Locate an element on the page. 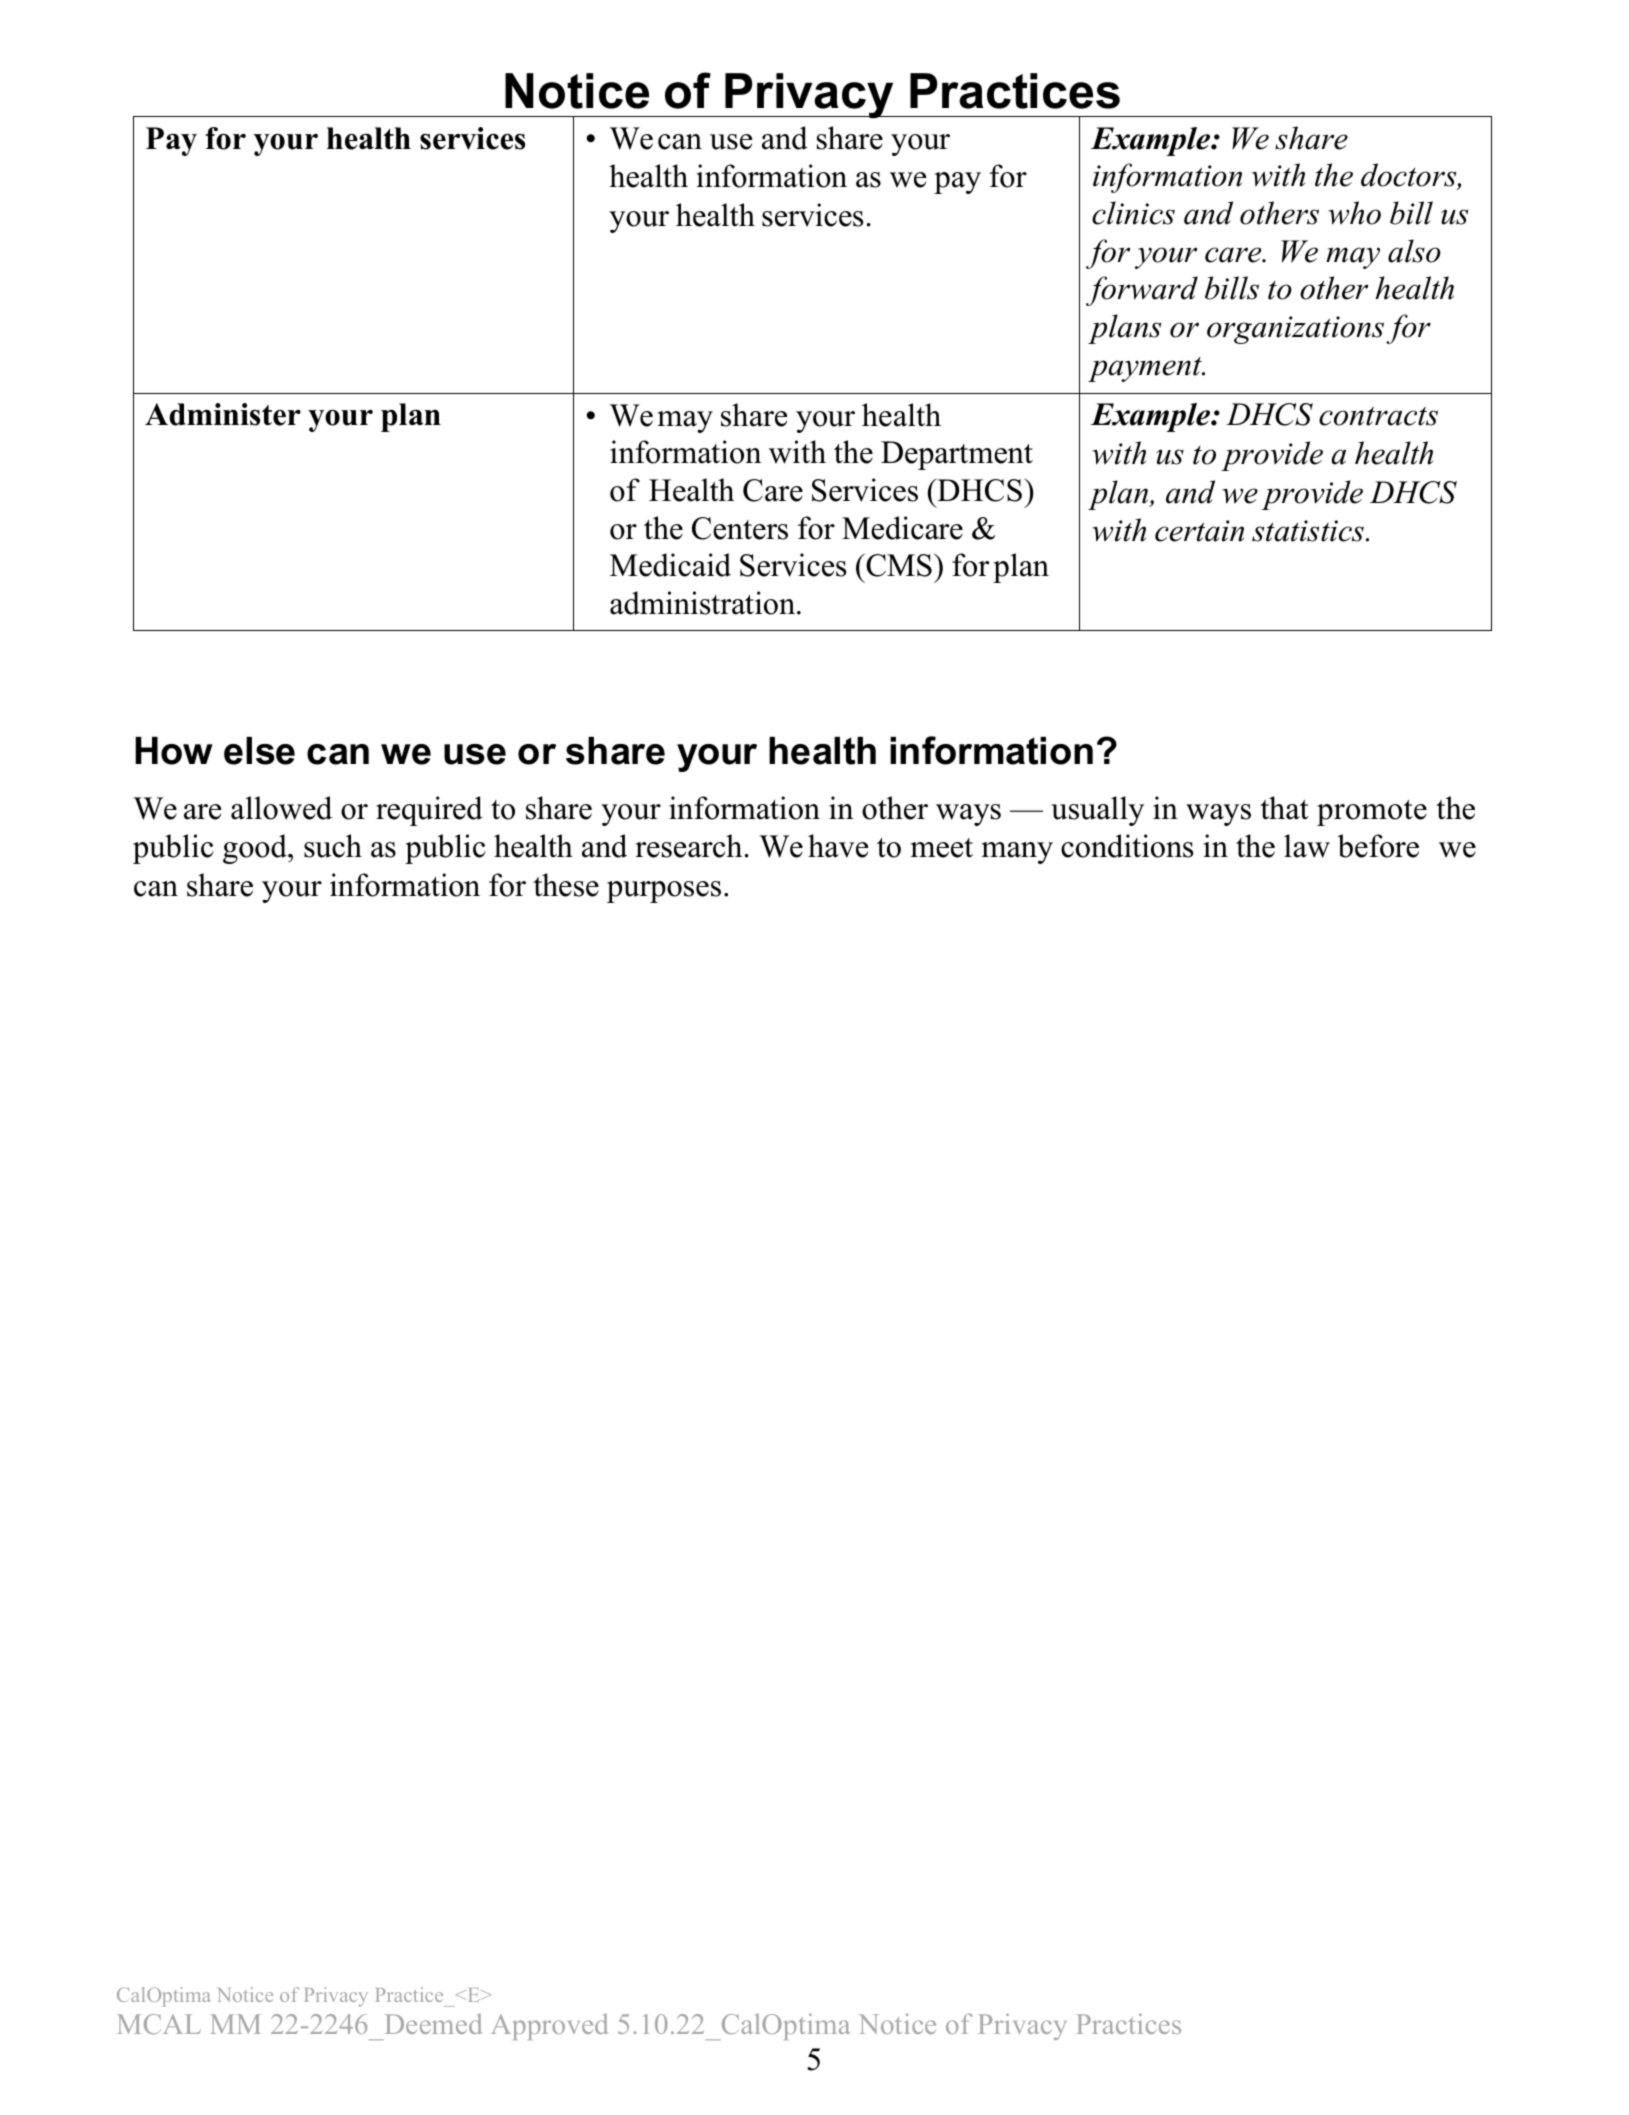  Administer is located at coordinates (223, 414).
